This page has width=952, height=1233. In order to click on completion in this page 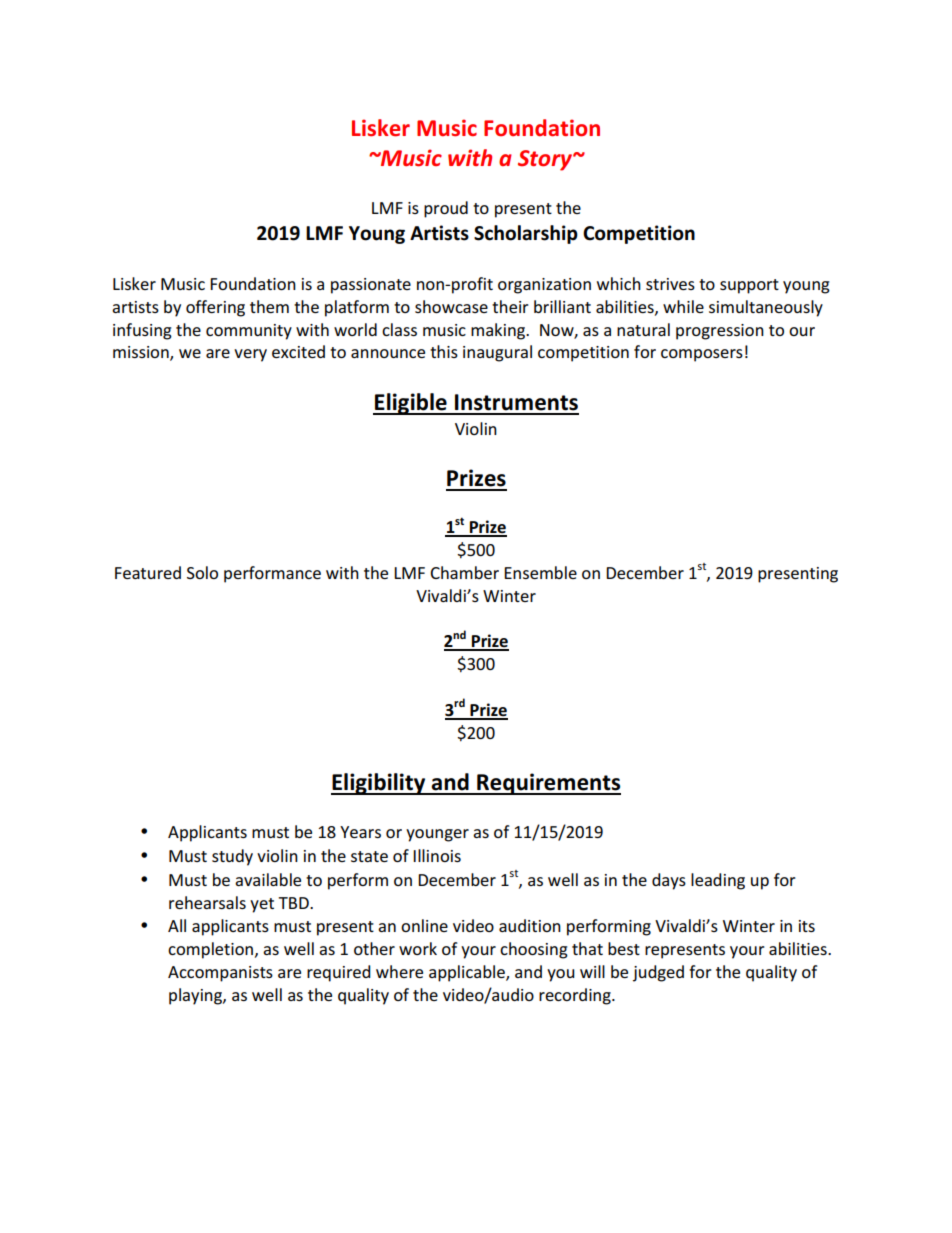, I will do `click(212, 950)`.
